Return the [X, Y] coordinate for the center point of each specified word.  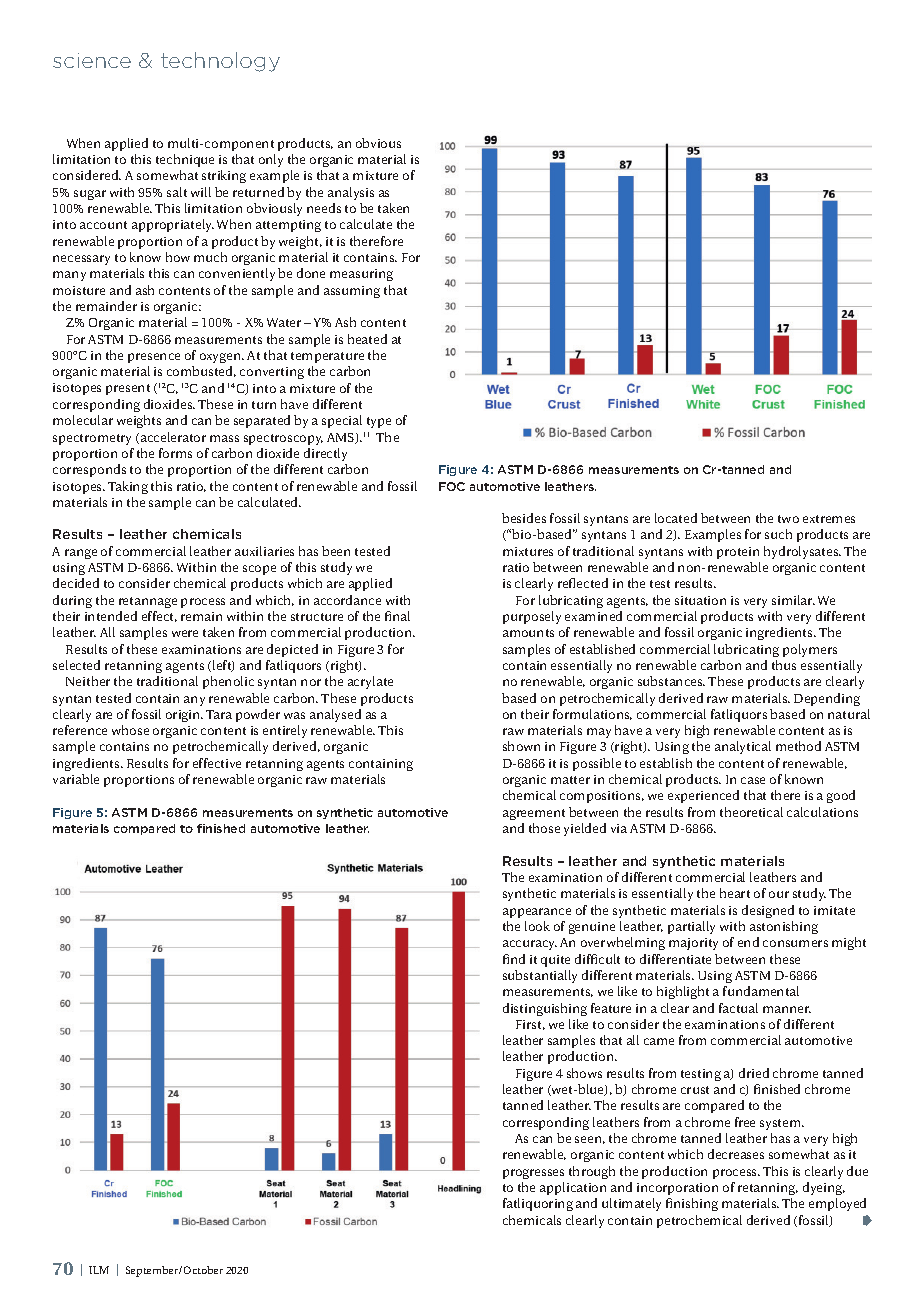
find [514, 959]
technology [220, 62]
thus [784, 665]
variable [76, 779]
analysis [351, 193]
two [788, 519]
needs [324, 208]
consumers [795, 943]
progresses [533, 1174]
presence [154, 358]
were [185, 633]
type [379, 422]
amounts [528, 633]
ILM [99, 1270]
